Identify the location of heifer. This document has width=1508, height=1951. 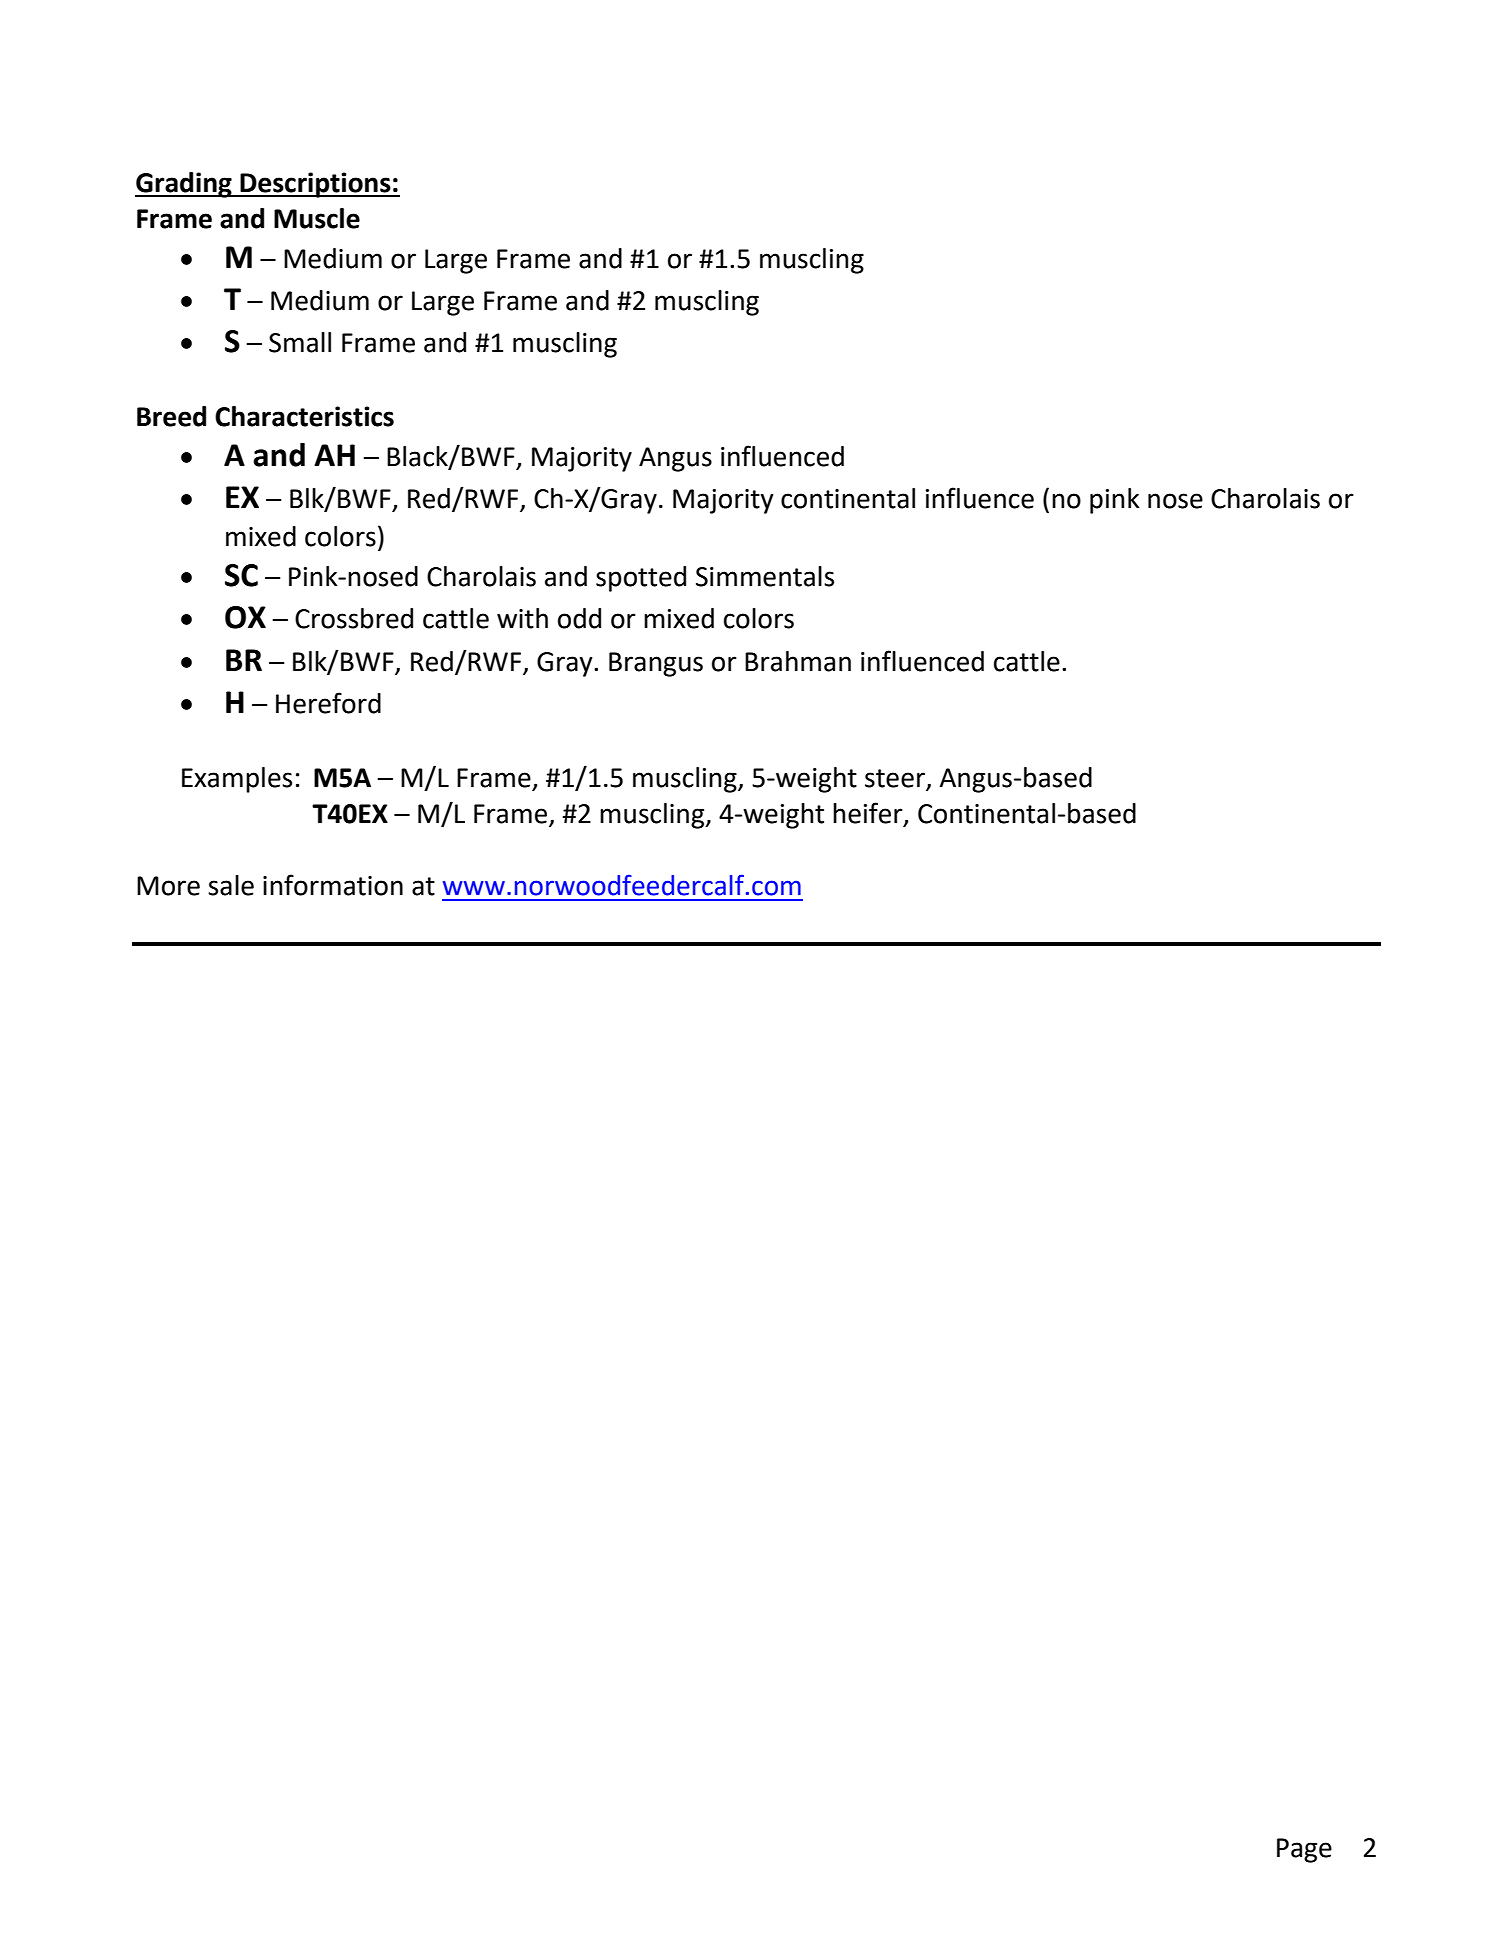
(869, 814).
